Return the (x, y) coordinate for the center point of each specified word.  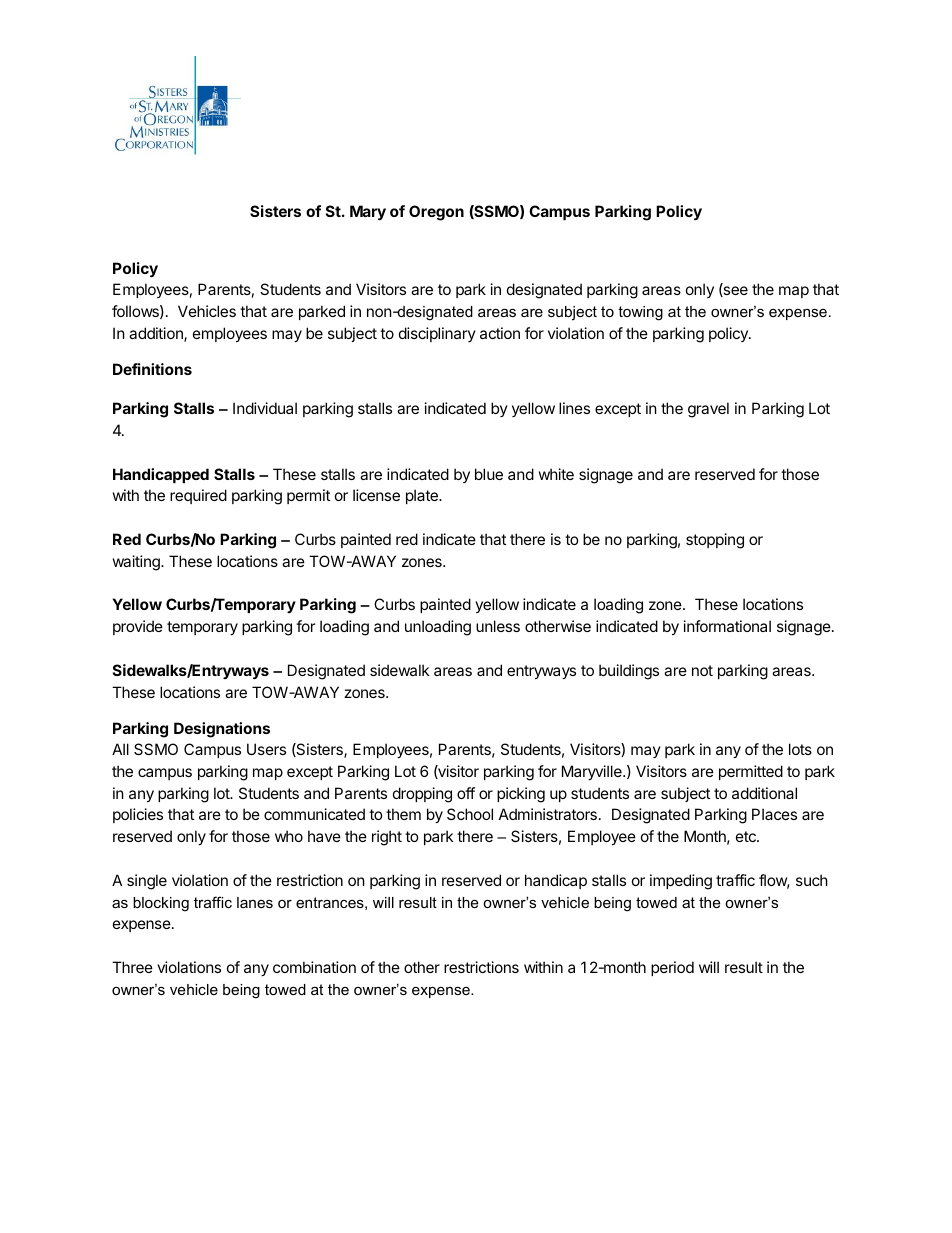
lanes (255, 902)
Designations (222, 730)
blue (489, 474)
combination (314, 967)
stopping (715, 541)
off (466, 793)
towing (640, 313)
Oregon (436, 213)
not (702, 670)
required (198, 496)
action (500, 333)
